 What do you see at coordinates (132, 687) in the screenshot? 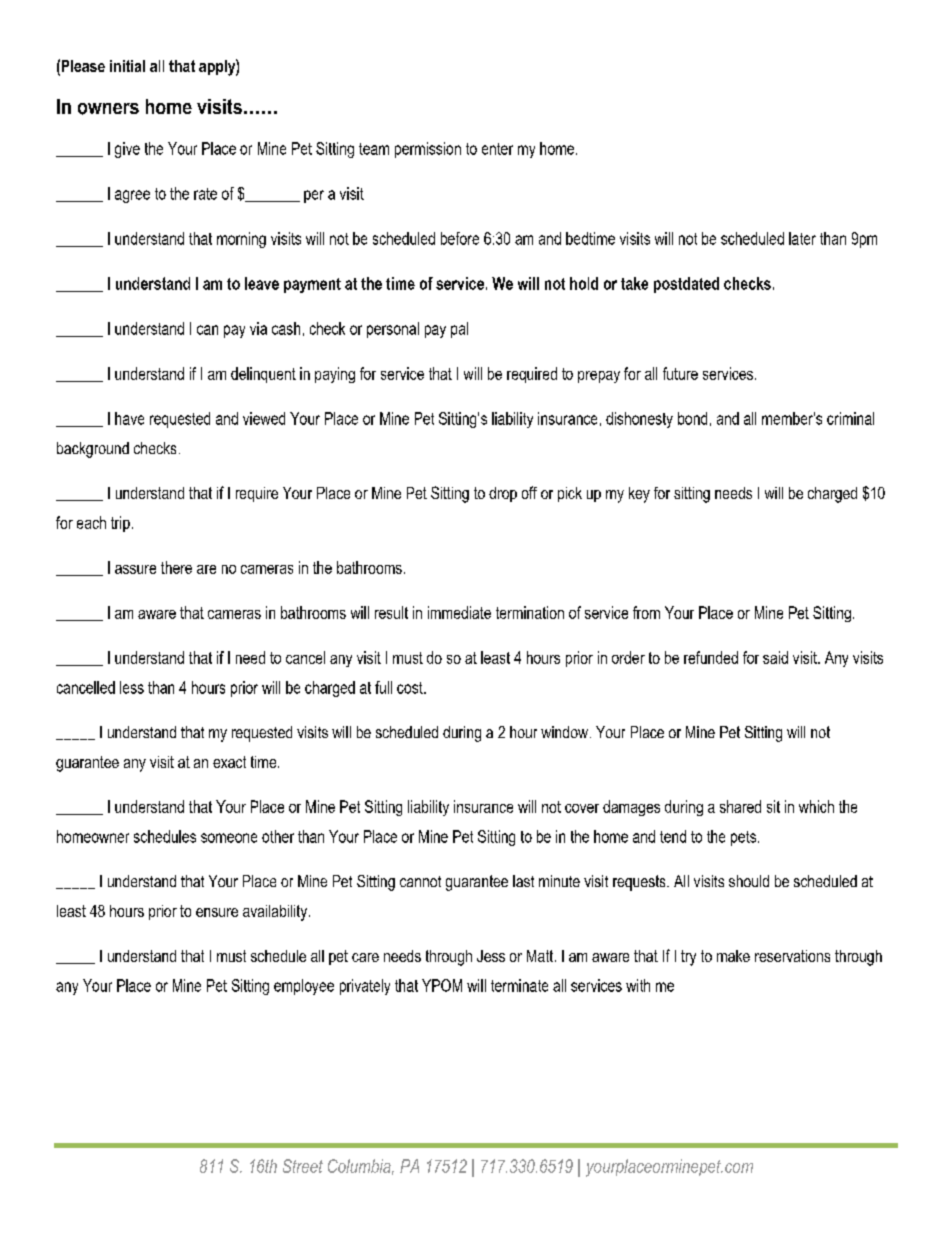
I see `less` at bounding box center [132, 687].
